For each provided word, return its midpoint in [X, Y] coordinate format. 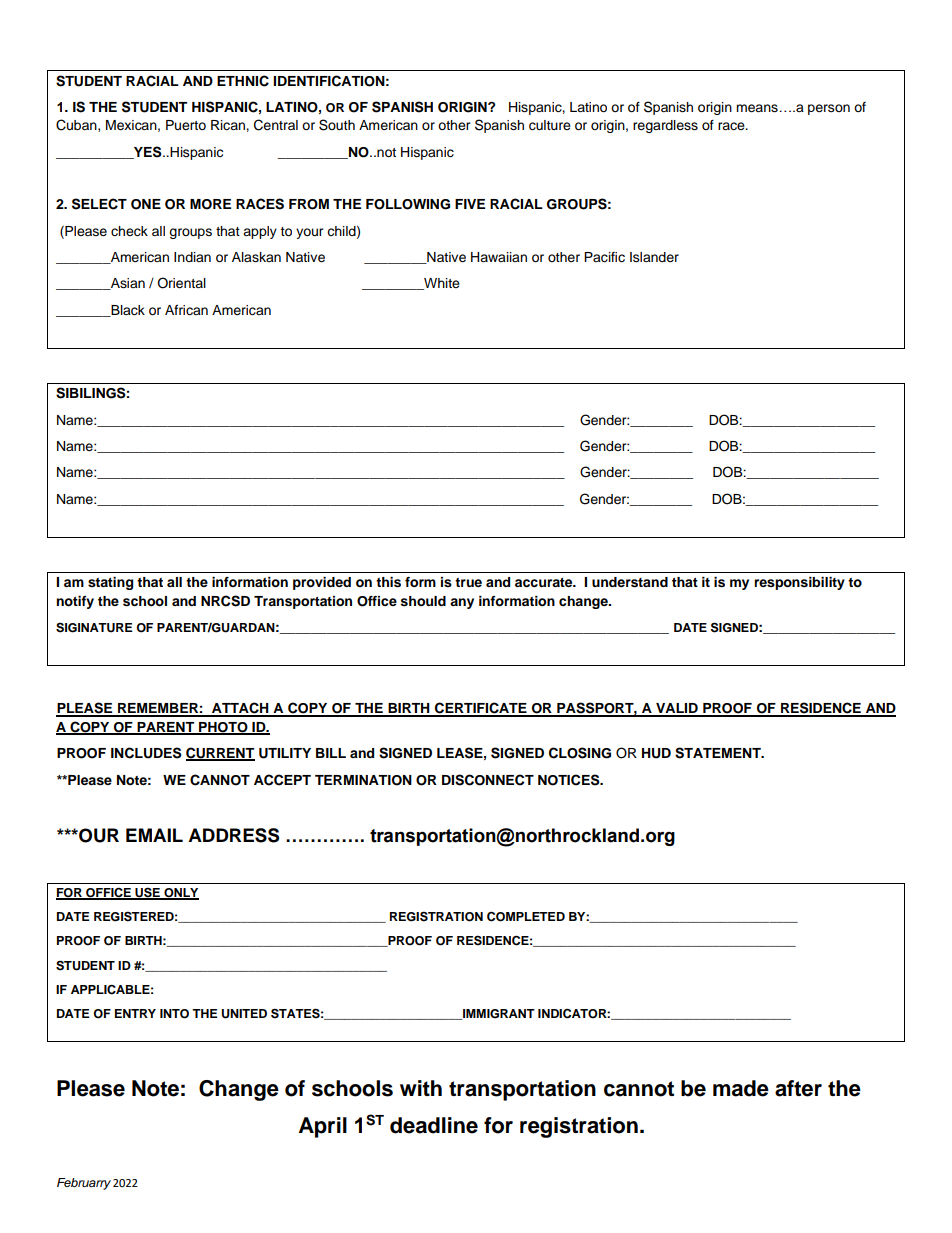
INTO [174, 1014]
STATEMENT [719, 753]
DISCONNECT [488, 780]
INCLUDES [146, 753]
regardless [665, 126]
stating [110, 583]
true [468, 582]
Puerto [186, 125]
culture [550, 125]
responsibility [799, 583]
